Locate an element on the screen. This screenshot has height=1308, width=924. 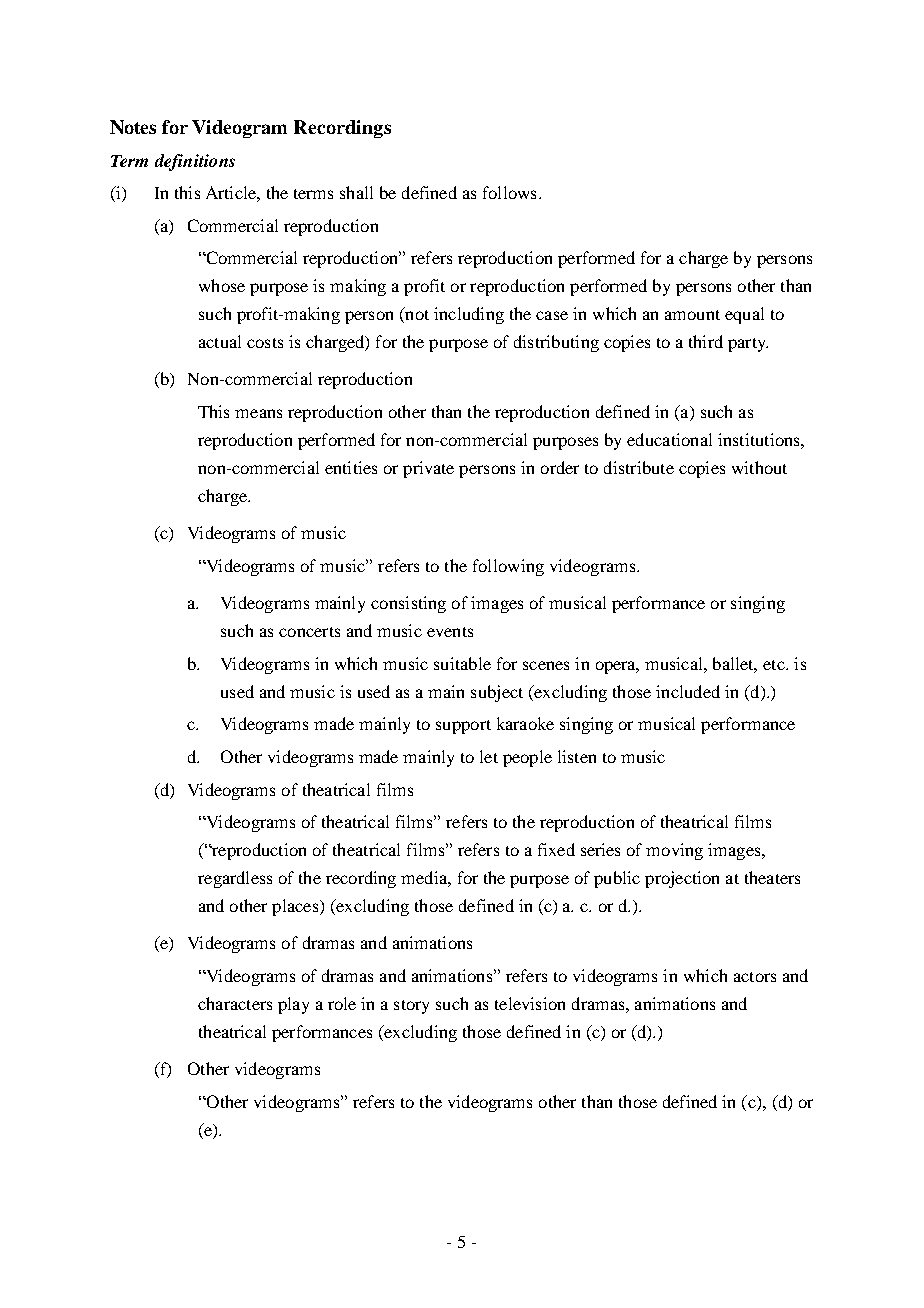
educational is located at coordinates (669, 439).
